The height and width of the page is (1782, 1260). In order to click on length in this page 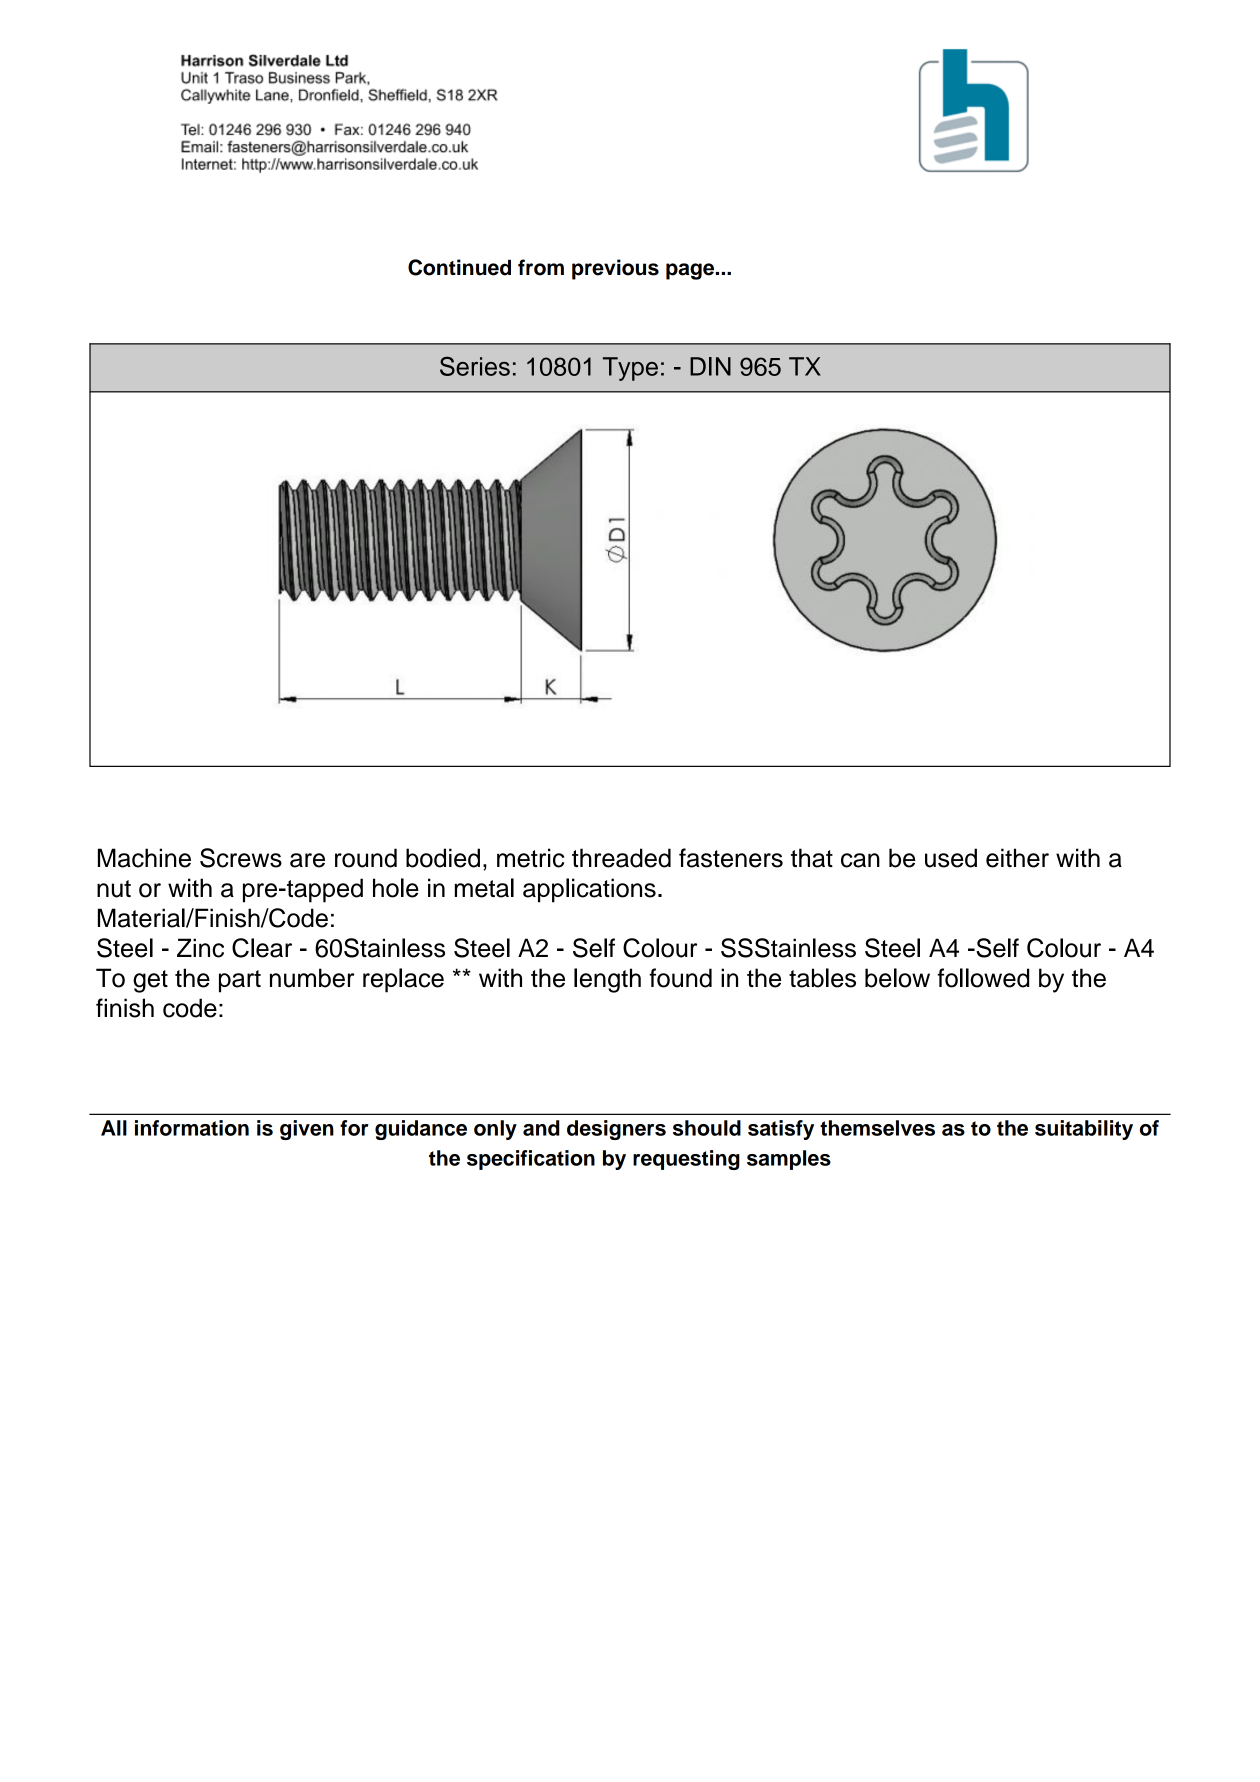, I will do `click(607, 980)`.
